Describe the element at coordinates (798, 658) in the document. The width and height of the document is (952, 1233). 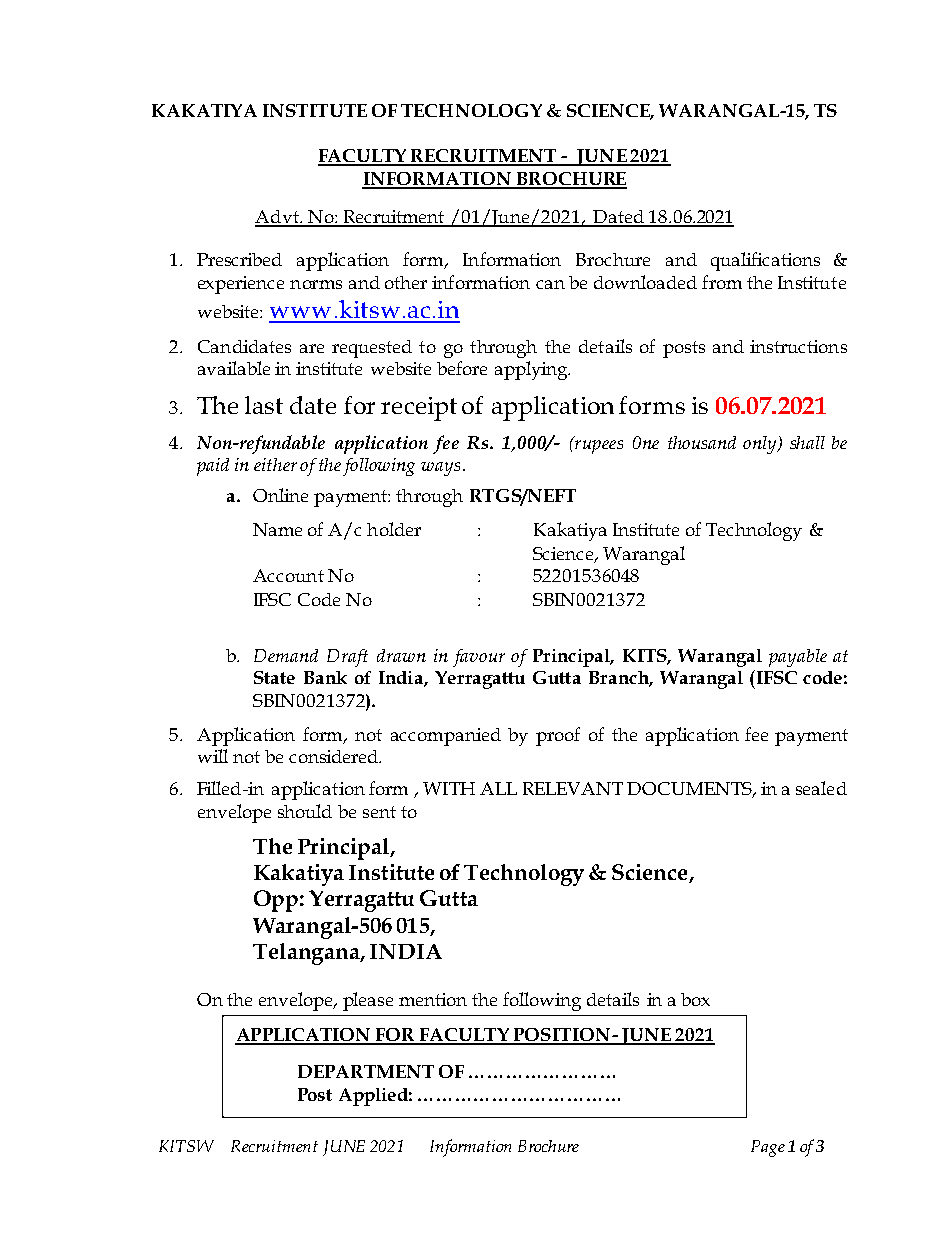
I see `payable` at that location.
